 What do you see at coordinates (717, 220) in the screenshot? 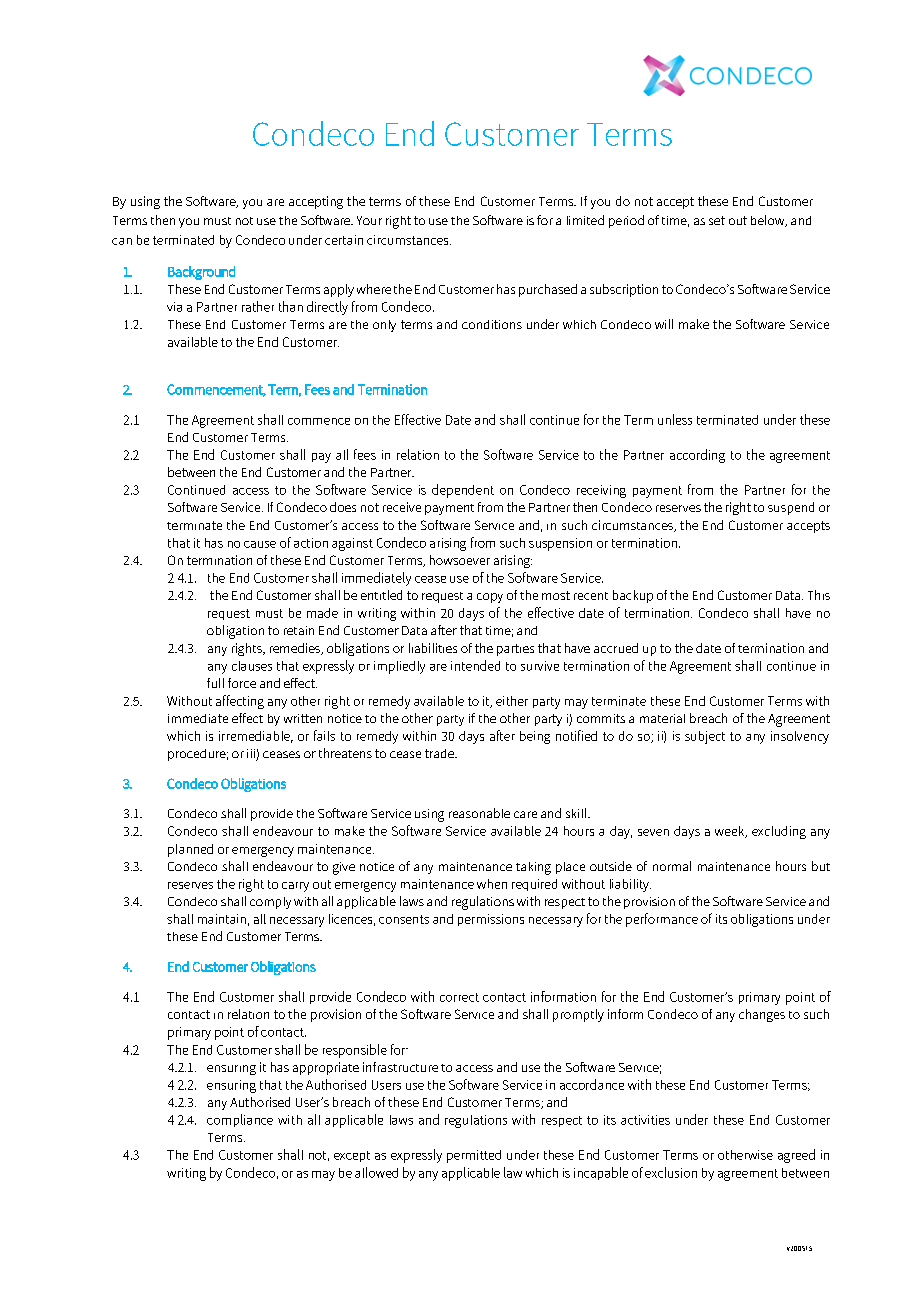
I see `set` at bounding box center [717, 220].
